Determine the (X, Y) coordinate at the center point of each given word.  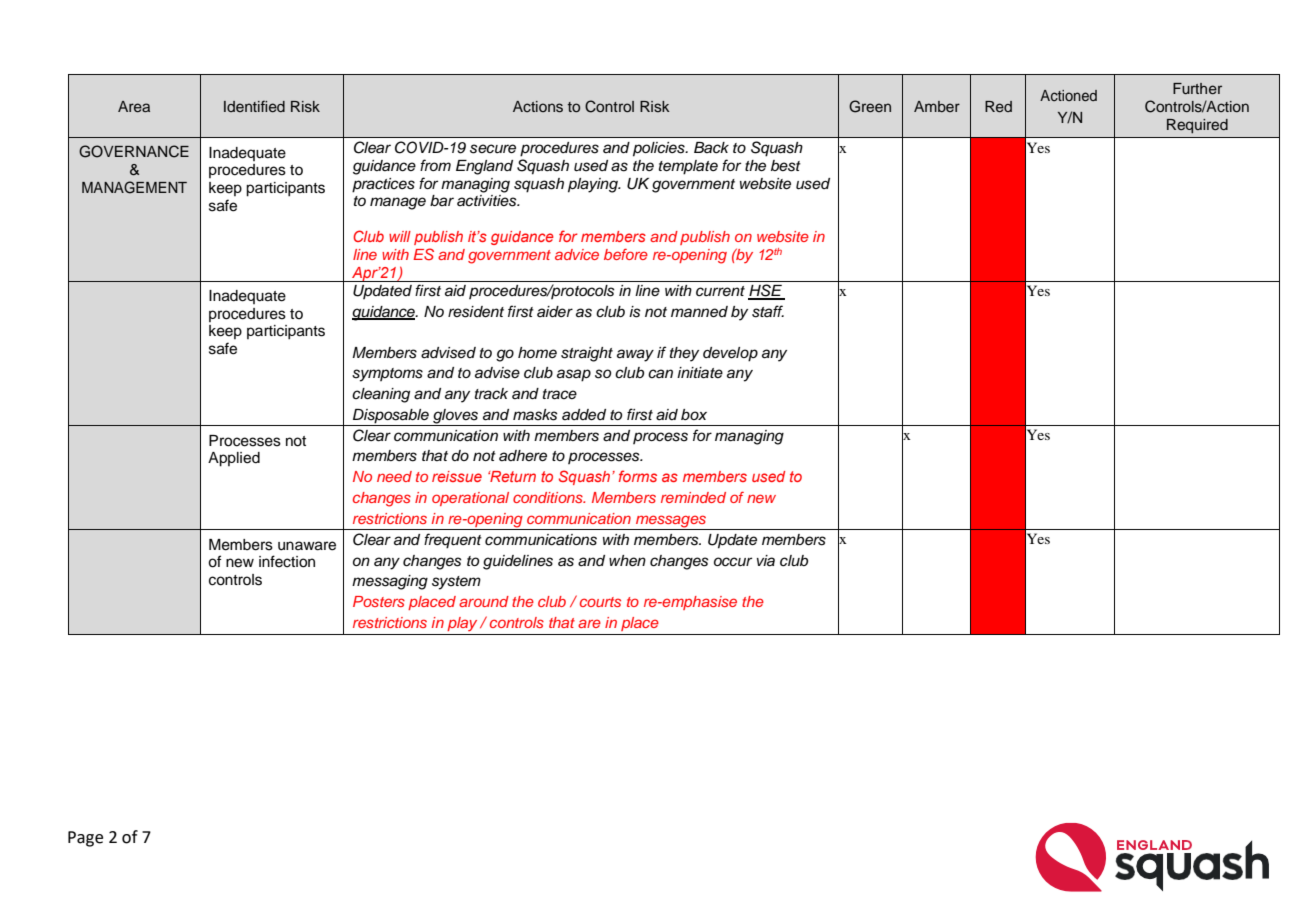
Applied (234, 459)
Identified (254, 106)
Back (711, 148)
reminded (693, 497)
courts (600, 602)
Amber (937, 106)
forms (638, 476)
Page (85, 839)
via (766, 561)
